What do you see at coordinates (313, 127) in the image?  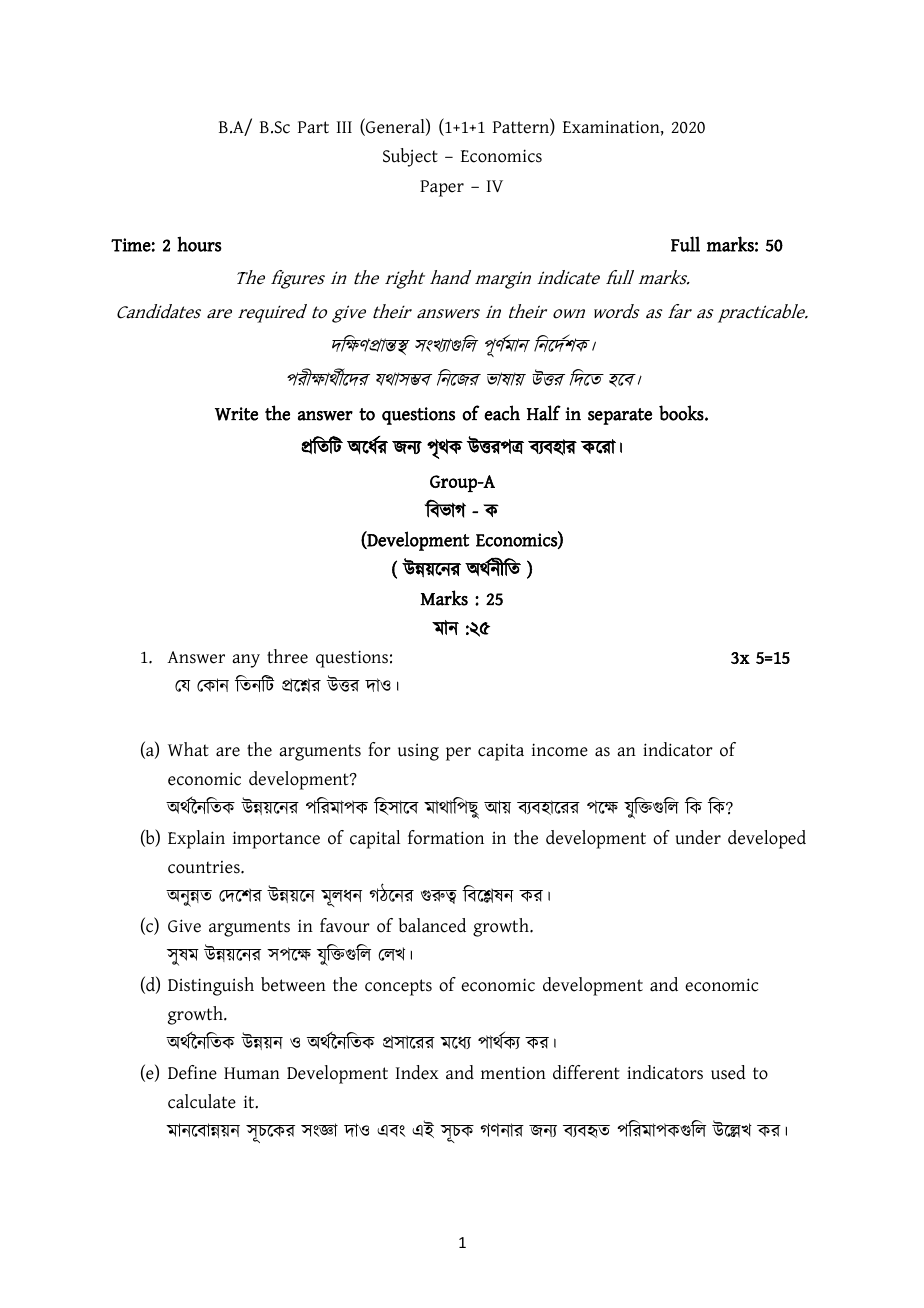 I see `Part` at bounding box center [313, 127].
